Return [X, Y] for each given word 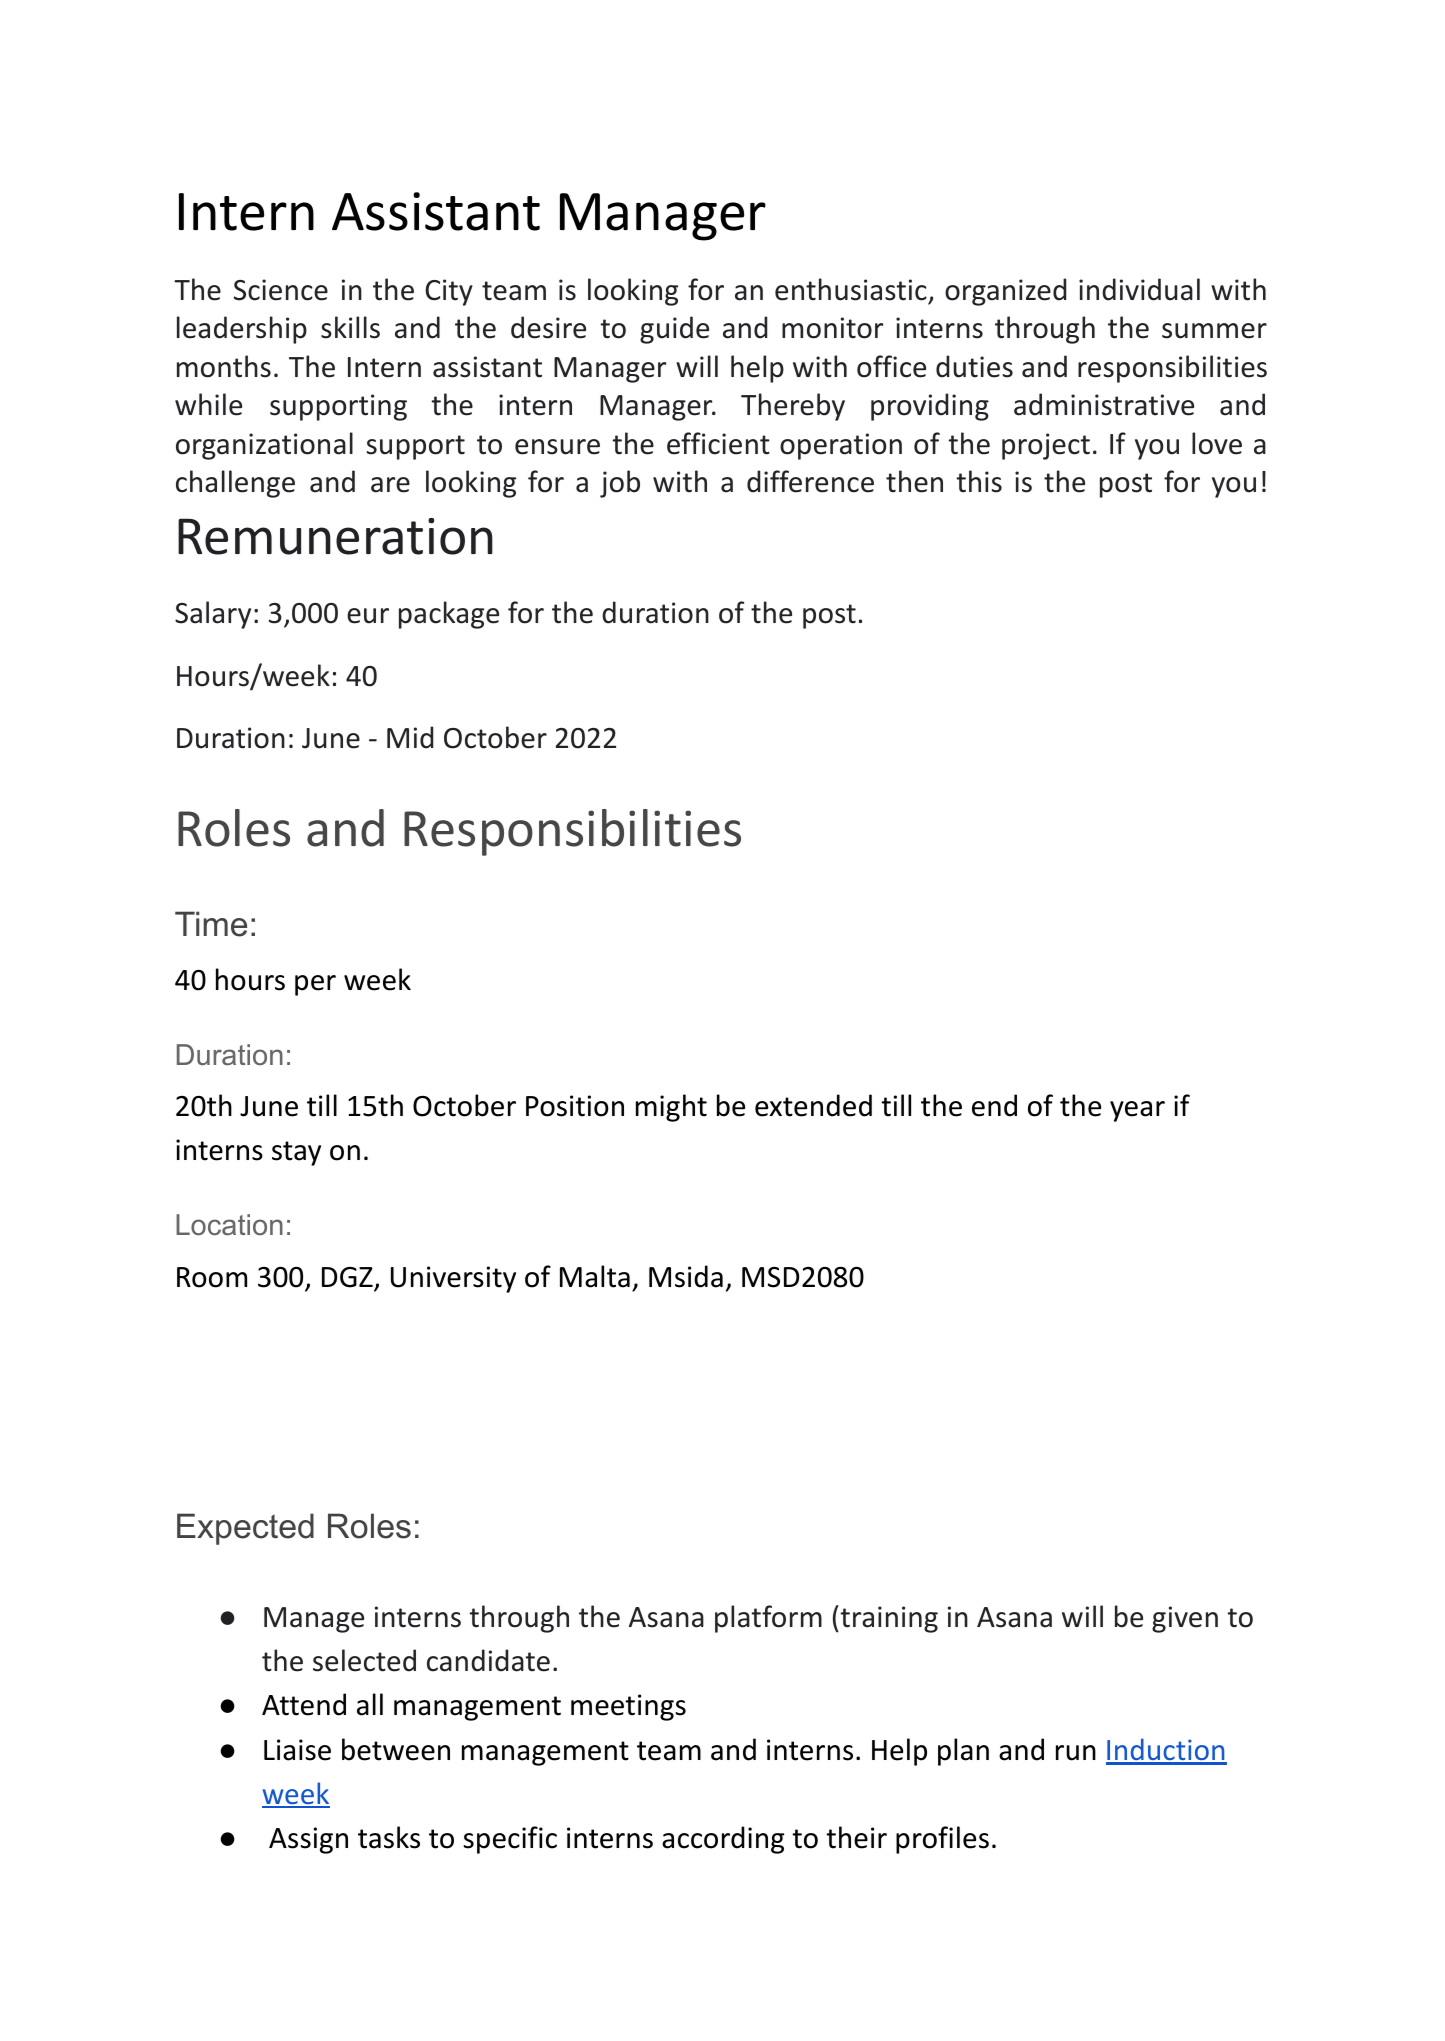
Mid [410, 737]
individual [1139, 289]
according [723, 1840]
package [449, 615]
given [1185, 1619]
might [671, 1108]
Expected [245, 1529]
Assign [308, 1840]
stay [296, 1153]
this [979, 481]
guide [674, 330]
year [1137, 1111]
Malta [595, 1276]
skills [350, 327]
